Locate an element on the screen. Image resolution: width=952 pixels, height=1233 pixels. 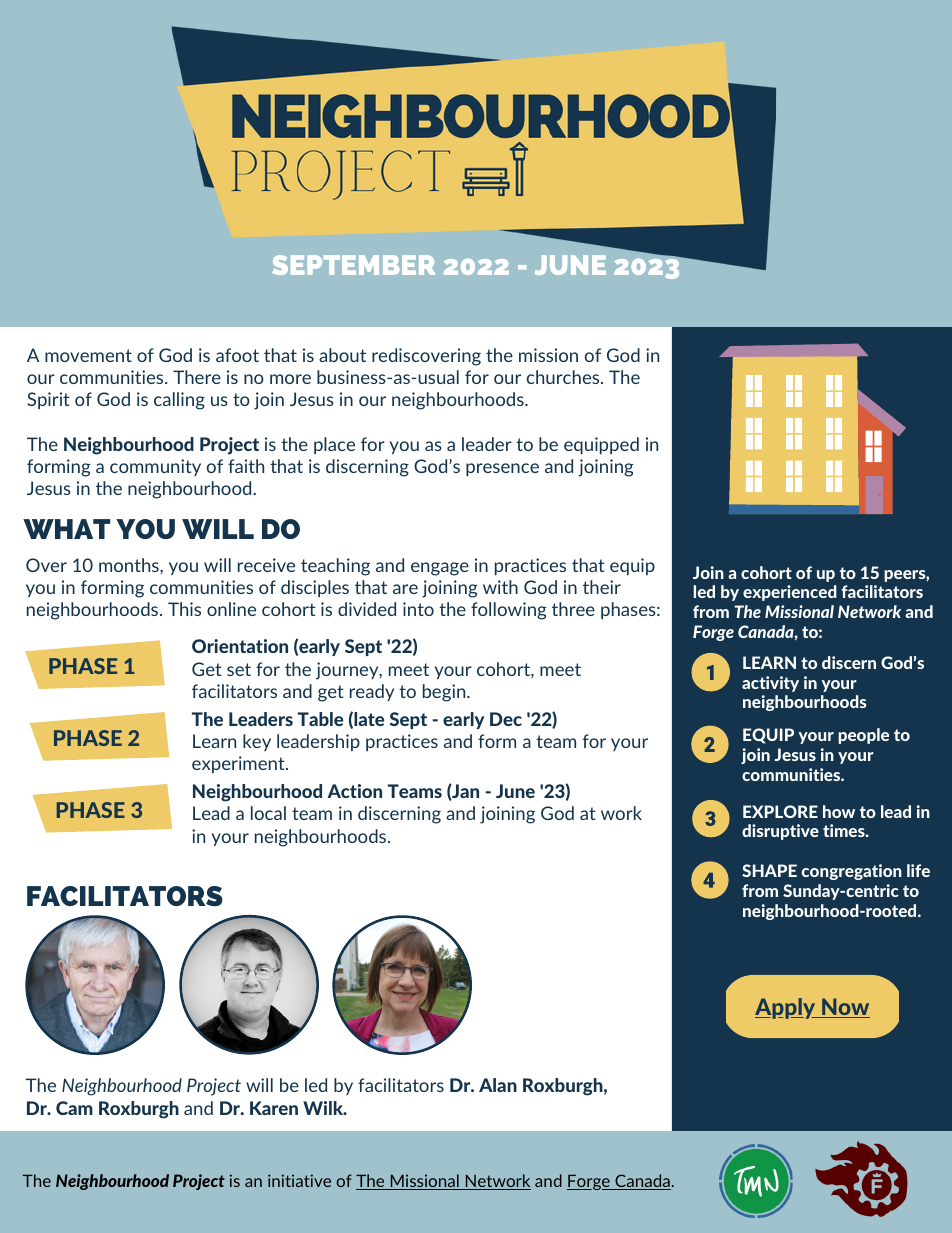
There is located at coordinates (197, 377).
